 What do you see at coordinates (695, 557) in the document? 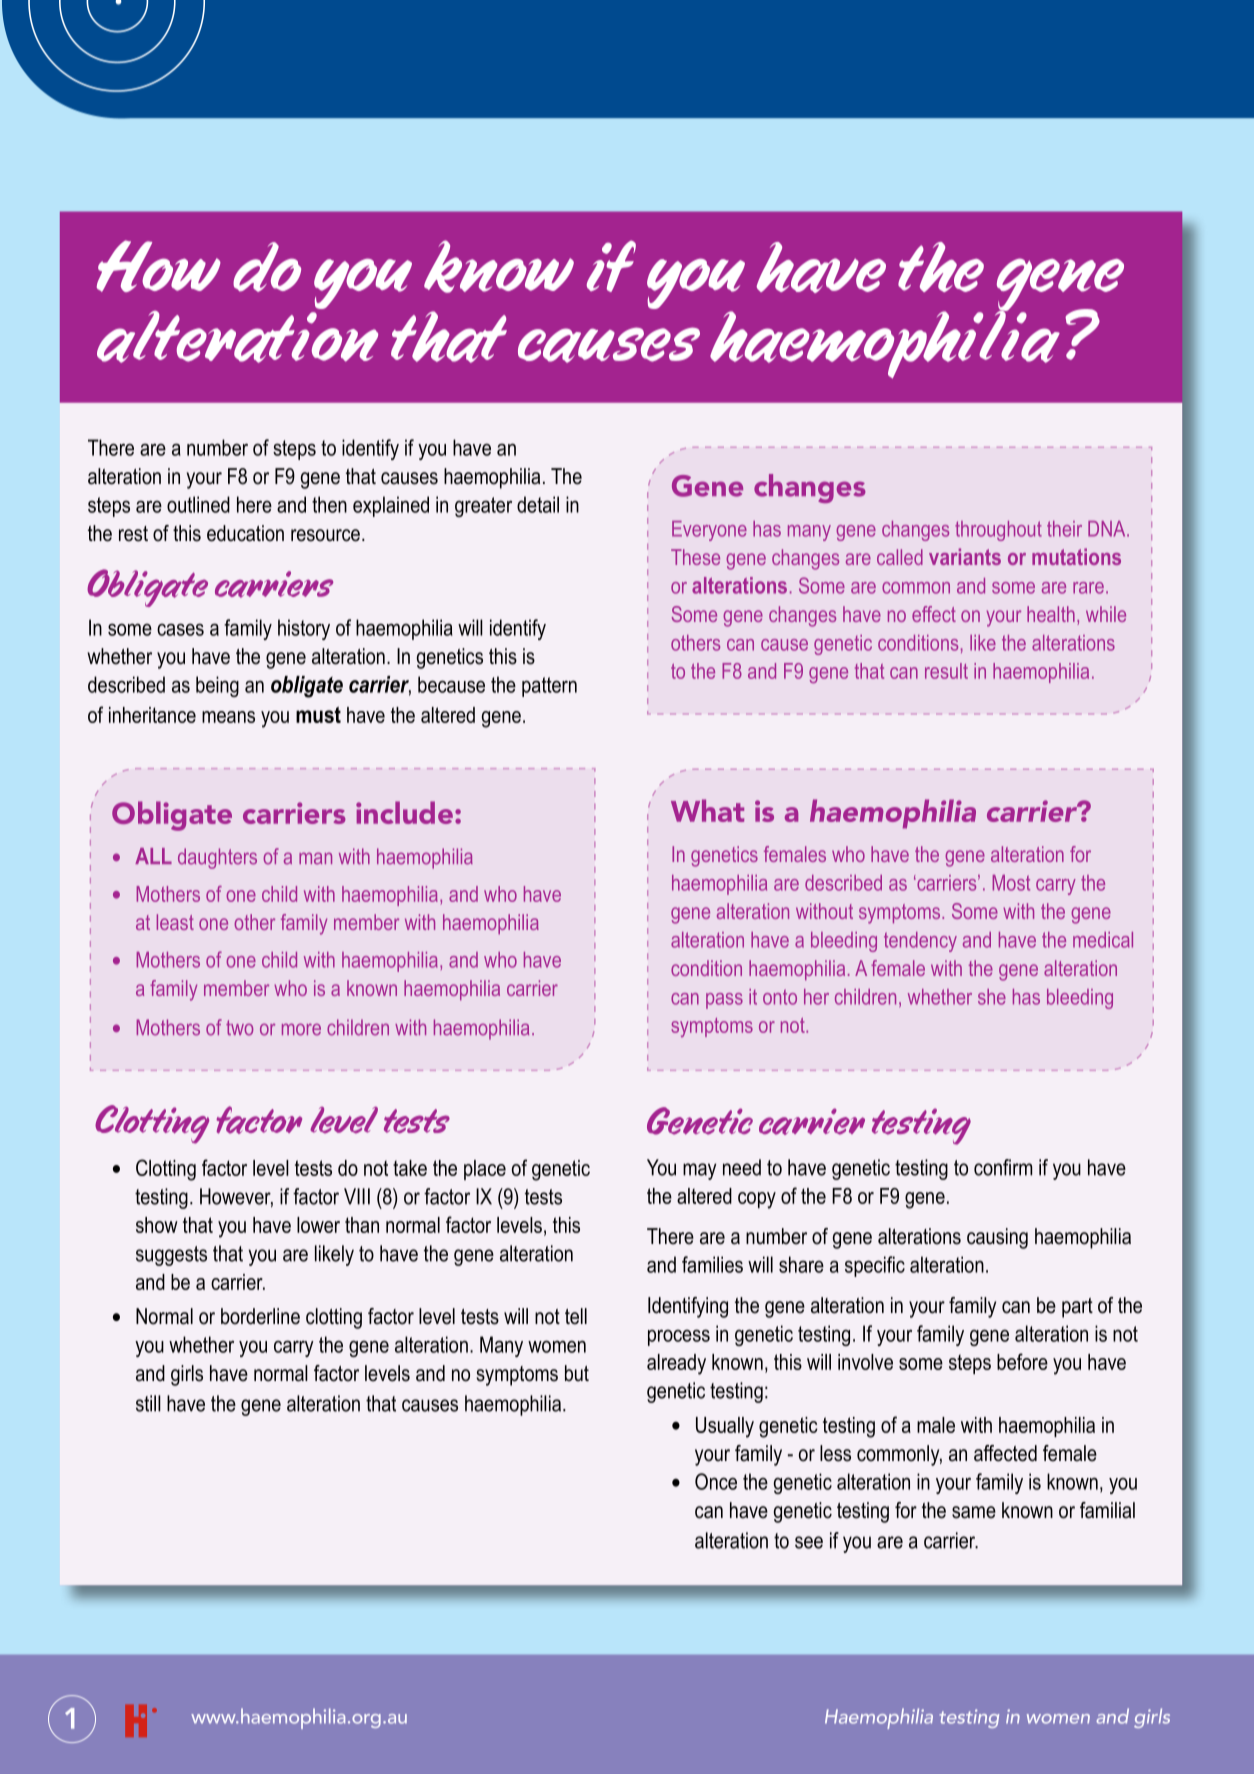
I see `These` at bounding box center [695, 557].
